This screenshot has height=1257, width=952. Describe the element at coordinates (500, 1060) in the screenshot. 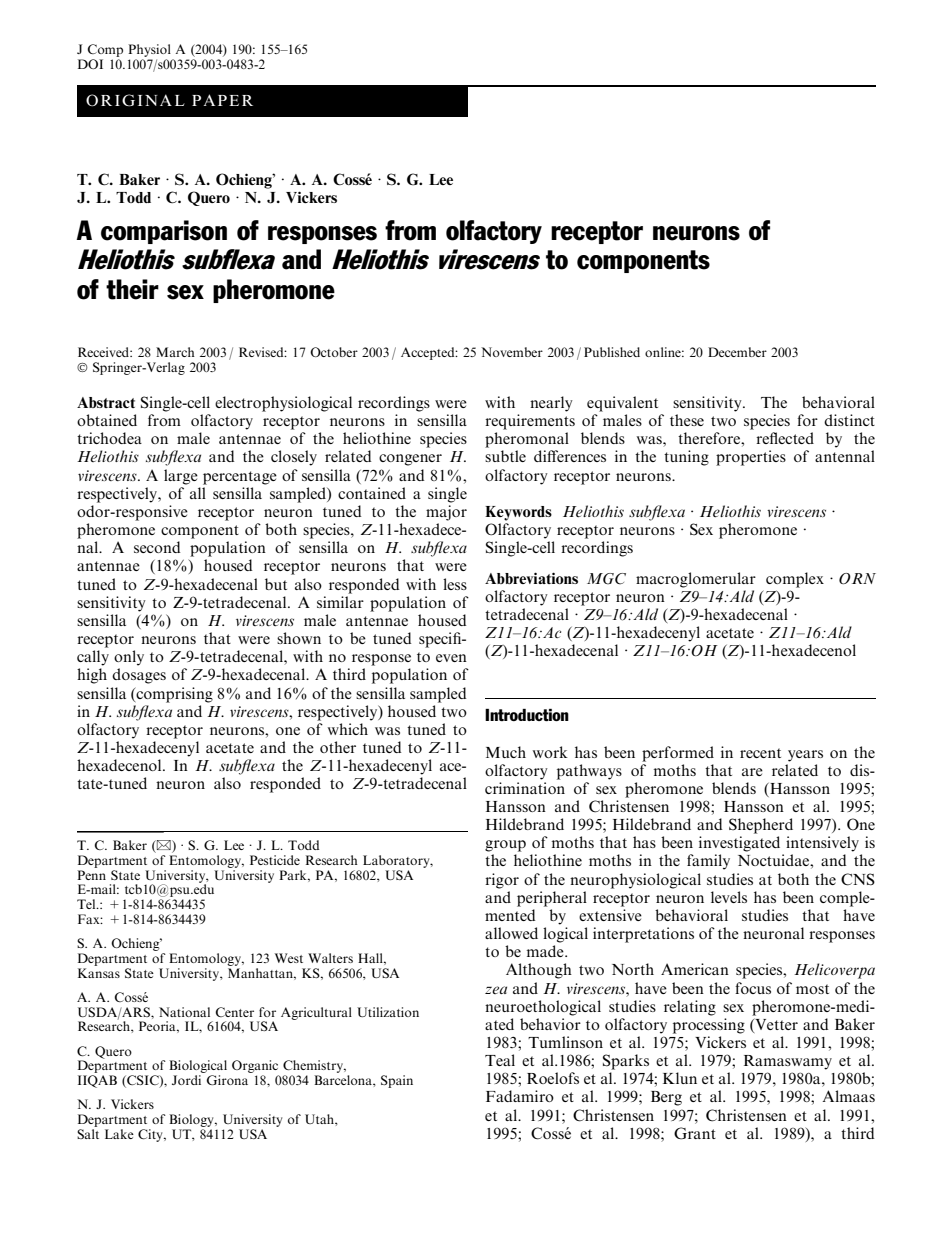

I see `Teal` at that location.
